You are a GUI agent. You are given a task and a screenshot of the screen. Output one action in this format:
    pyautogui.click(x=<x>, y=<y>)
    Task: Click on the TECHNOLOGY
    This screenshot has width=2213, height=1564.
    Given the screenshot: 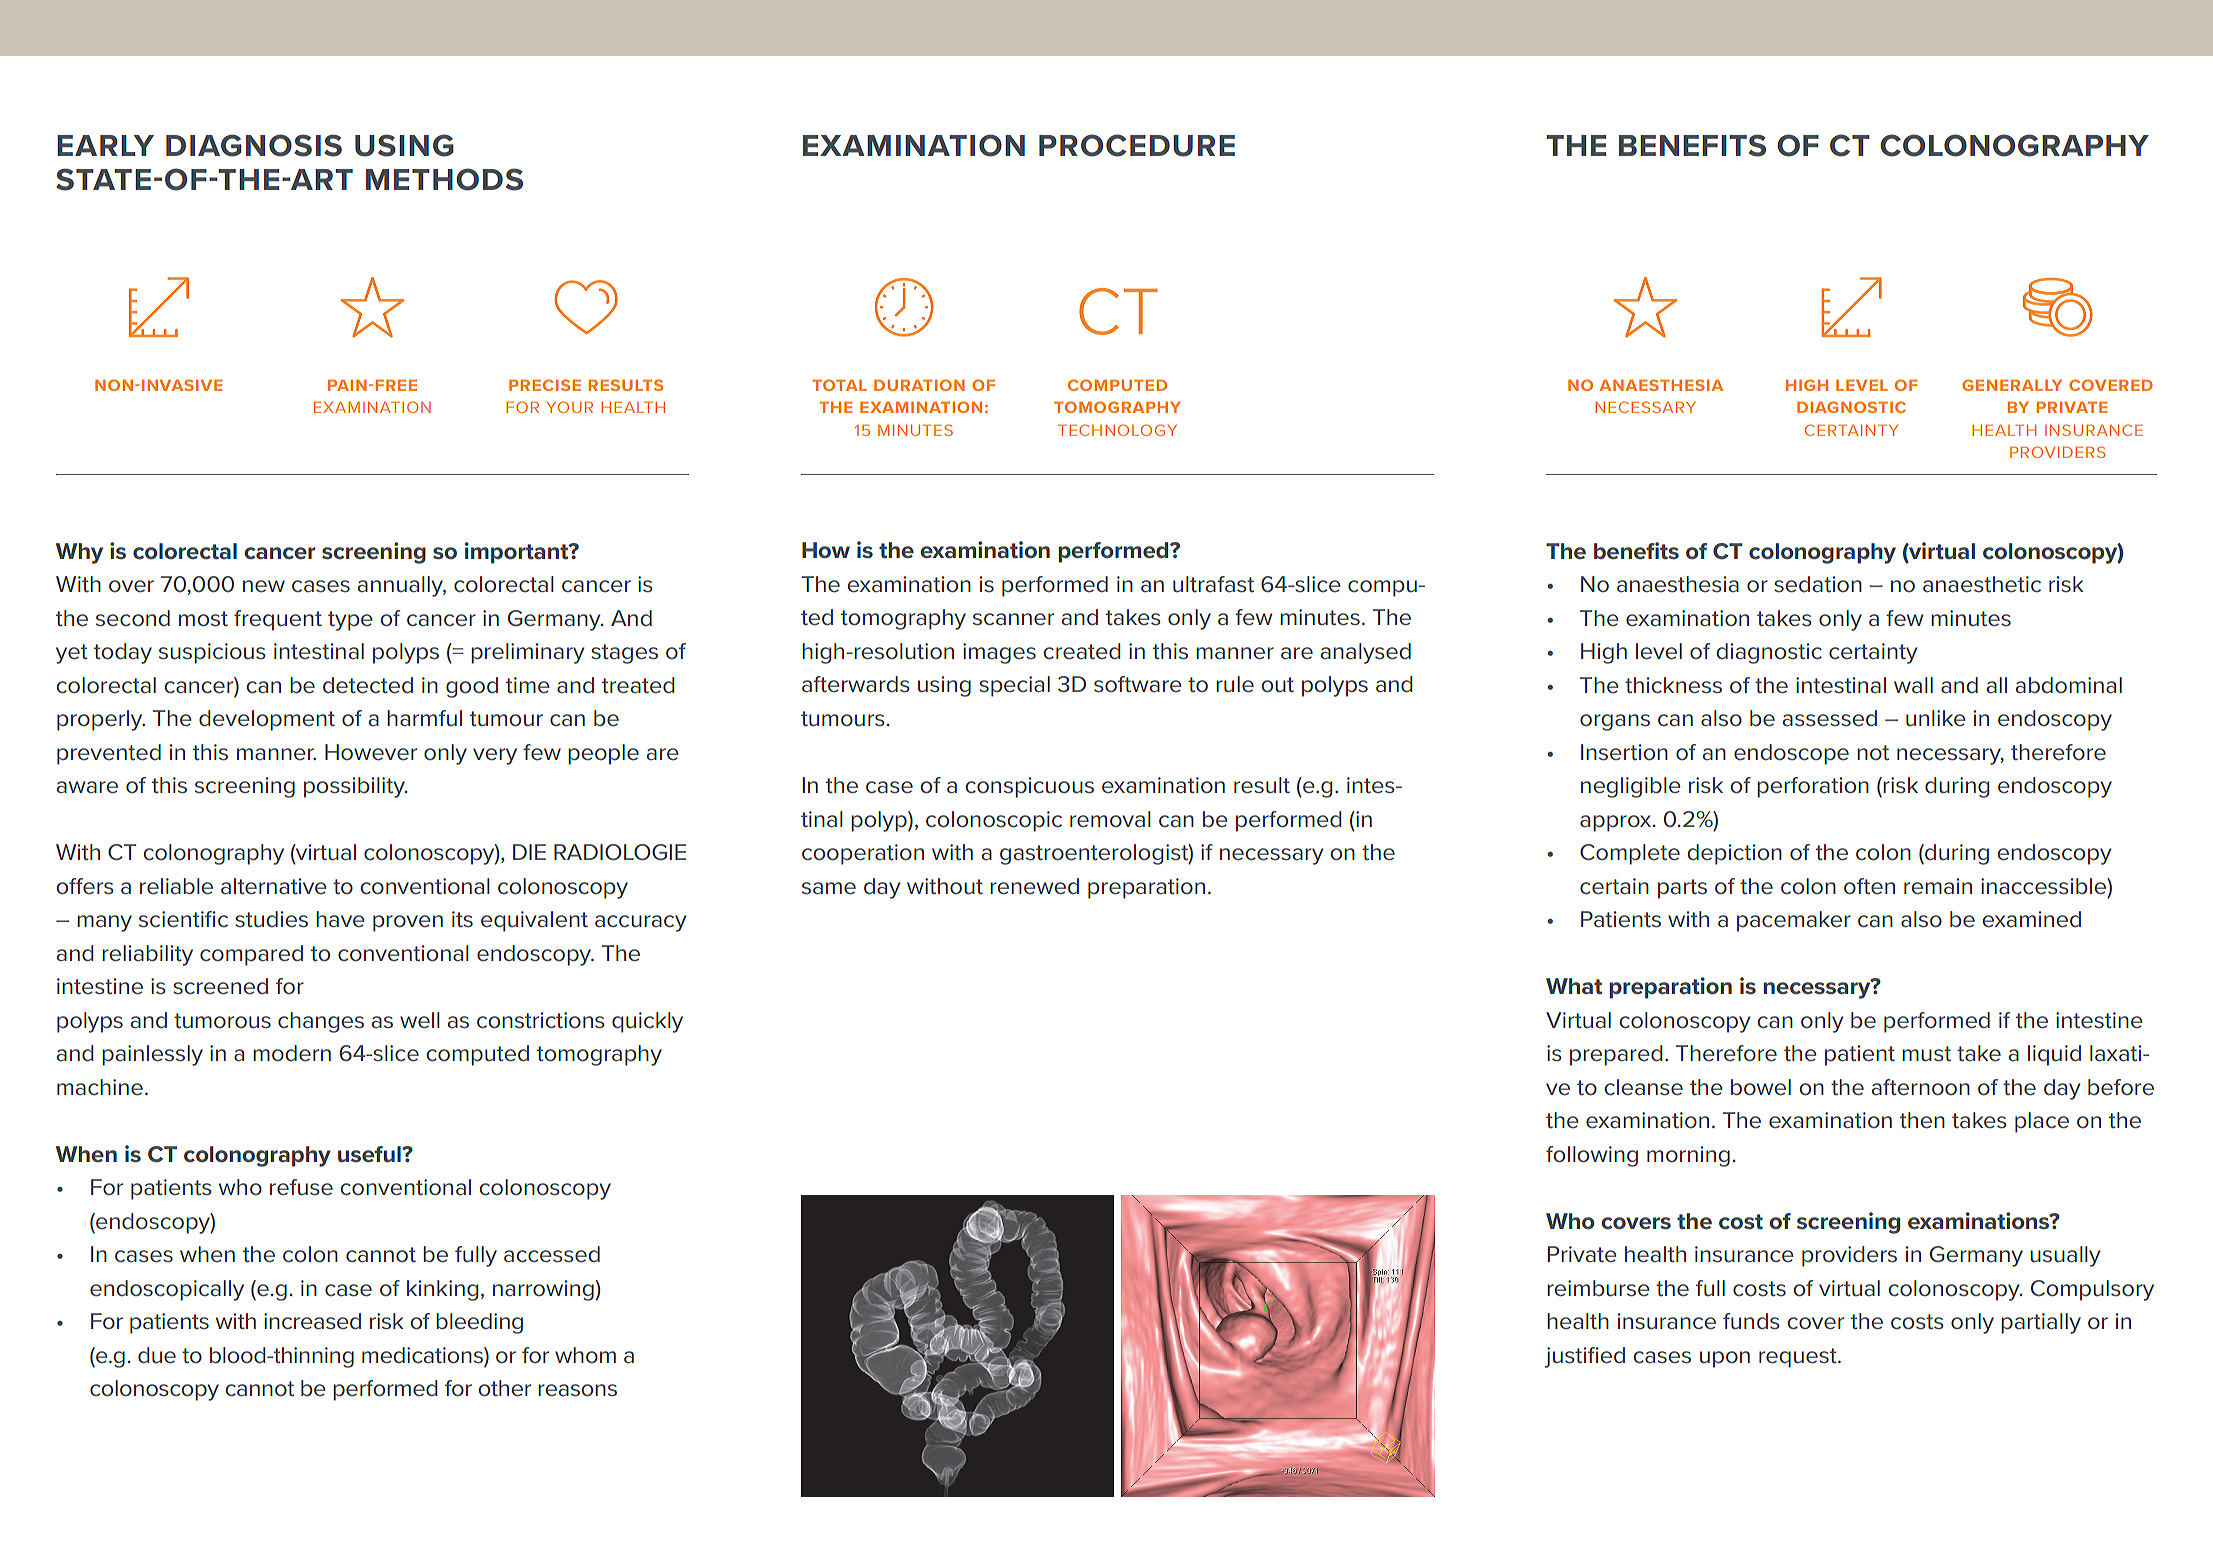 What is the action you would take?
    pyautogui.click(x=1117, y=430)
